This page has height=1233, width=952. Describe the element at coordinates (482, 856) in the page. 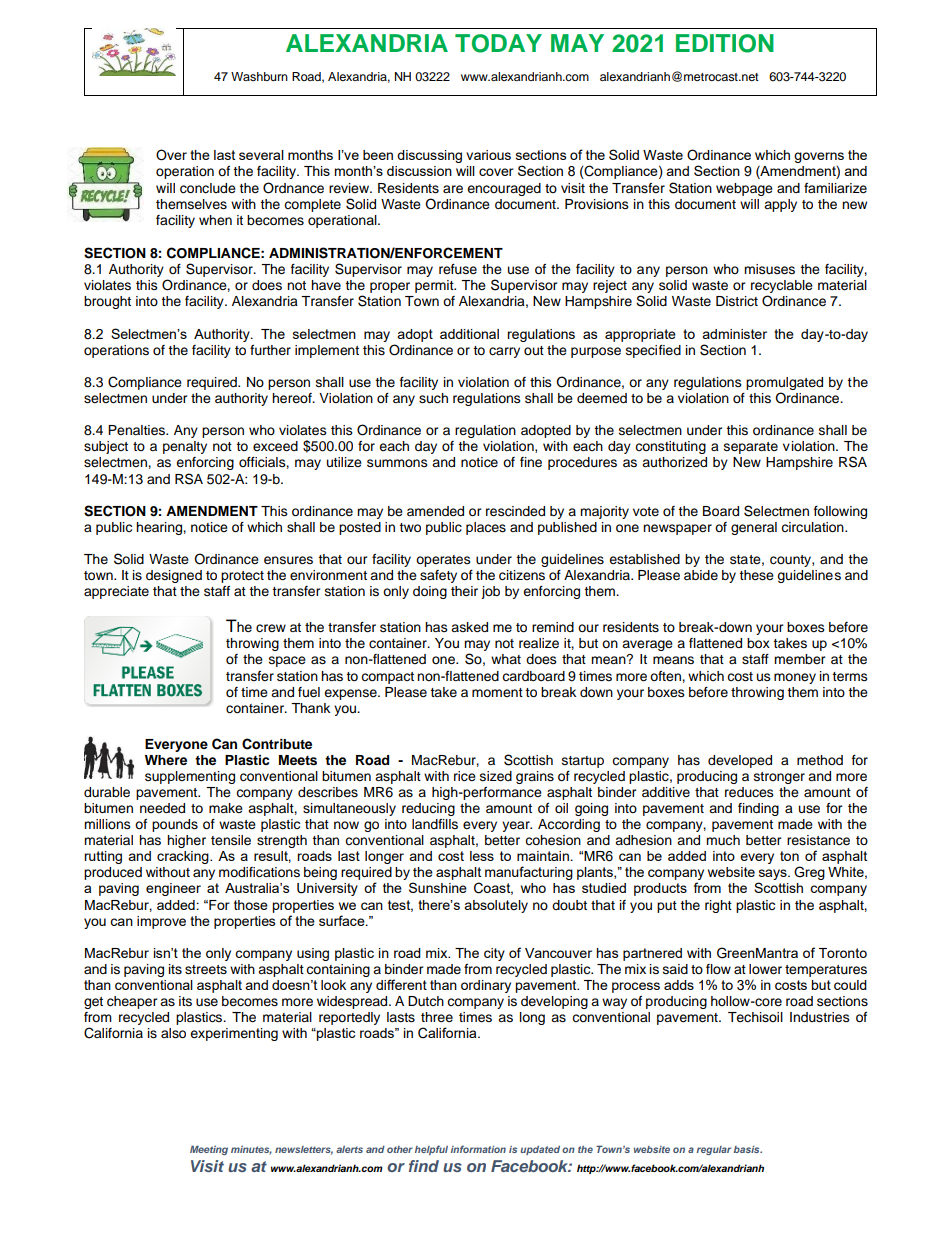

I see `less` at that location.
